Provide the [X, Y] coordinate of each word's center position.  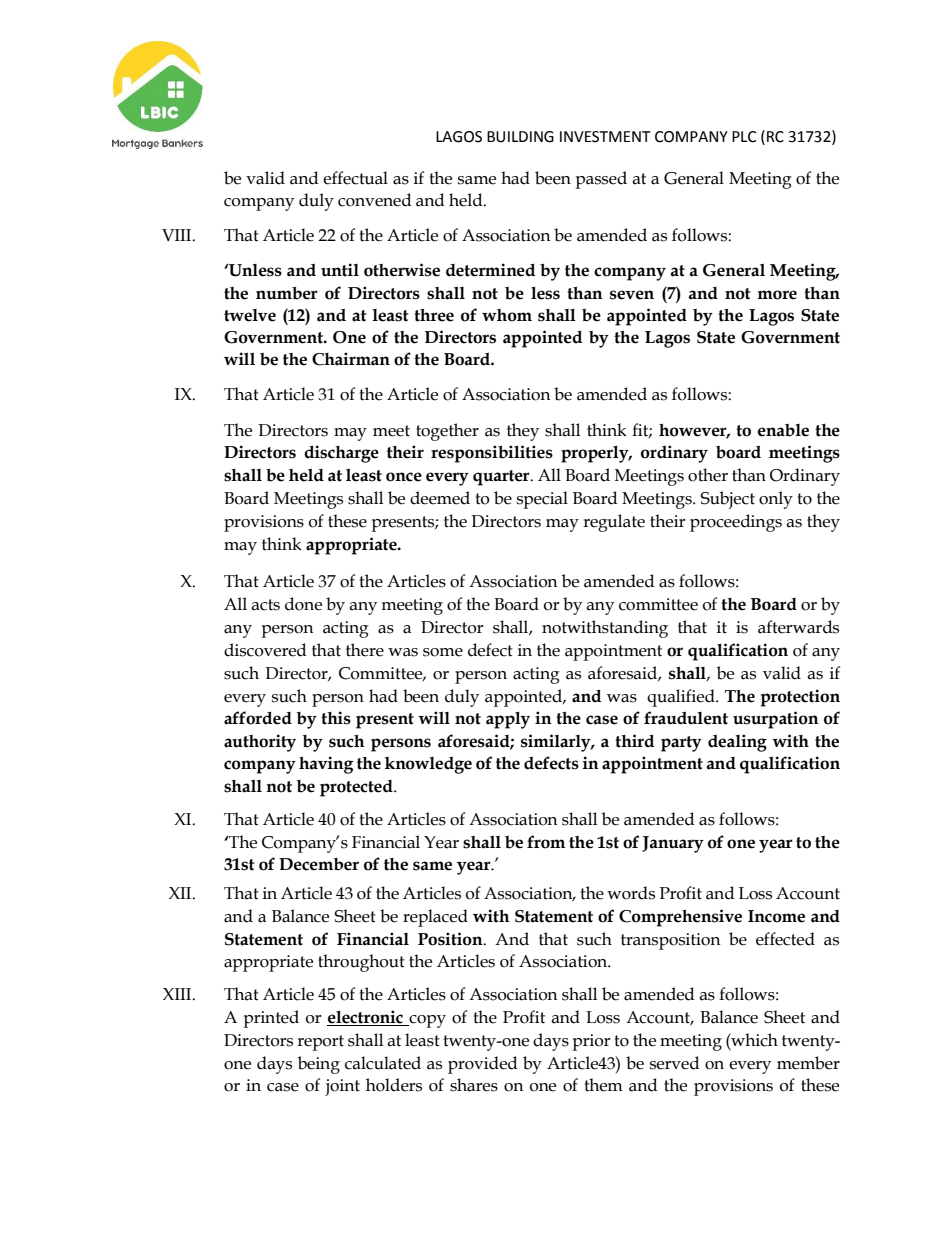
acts [265, 605]
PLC [744, 137]
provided [483, 1065]
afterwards [798, 627]
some [443, 652]
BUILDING [520, 137]
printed [271, 1019]
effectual [355, 178]
